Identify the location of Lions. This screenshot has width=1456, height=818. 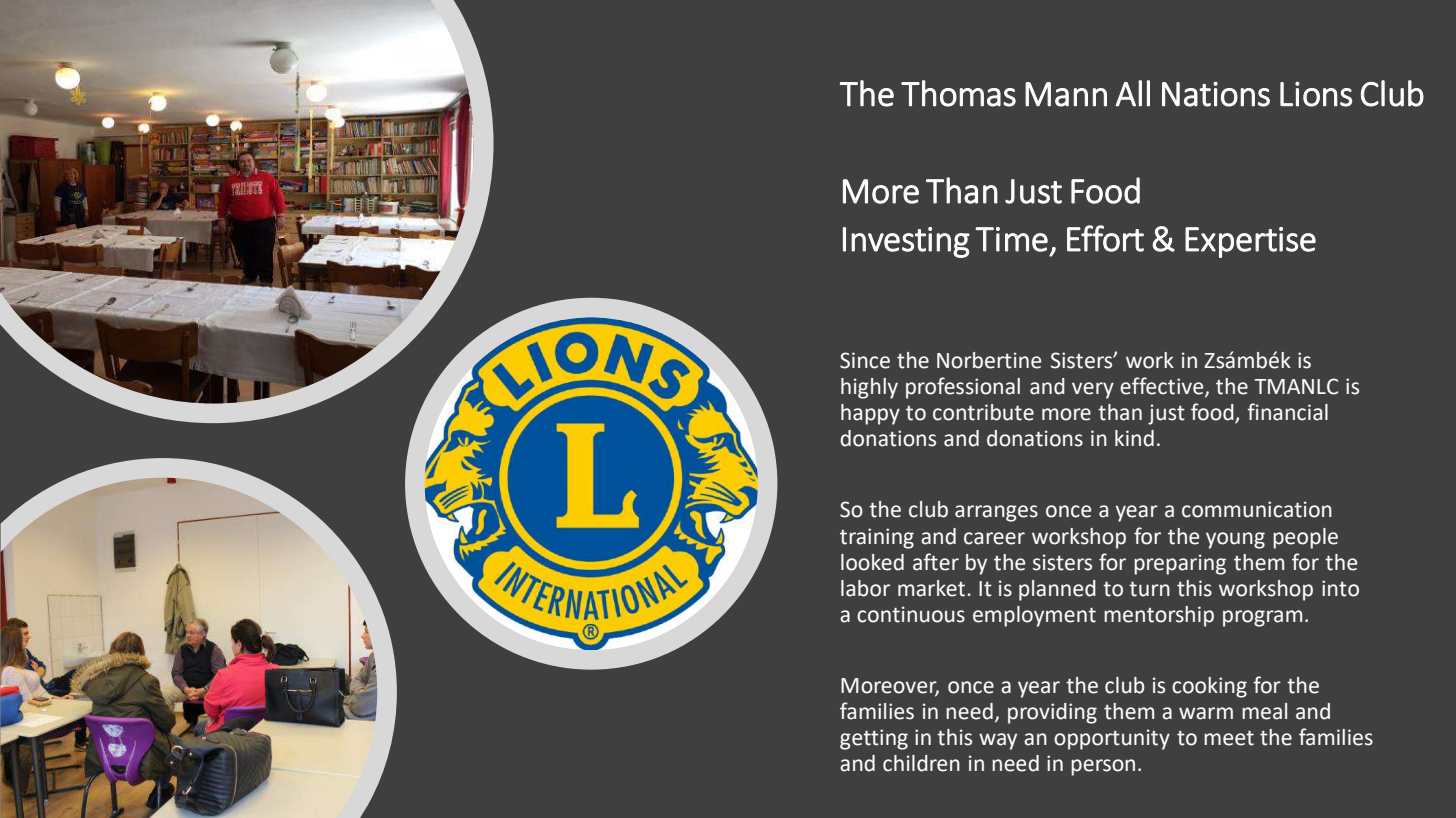
(1316, 94).
